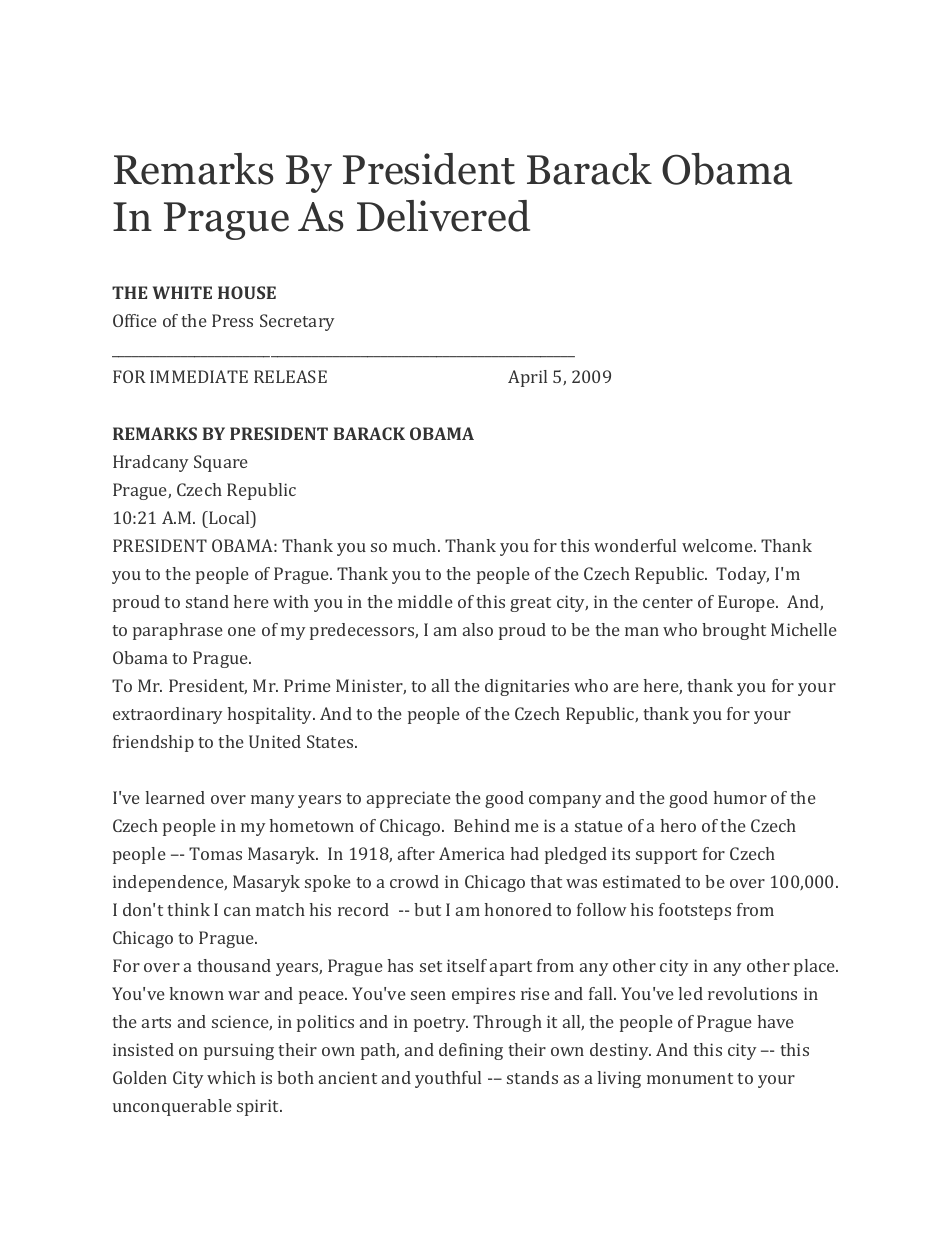 This document has height=1233, width=952. I want to click on Behind, so click(482, 825).
